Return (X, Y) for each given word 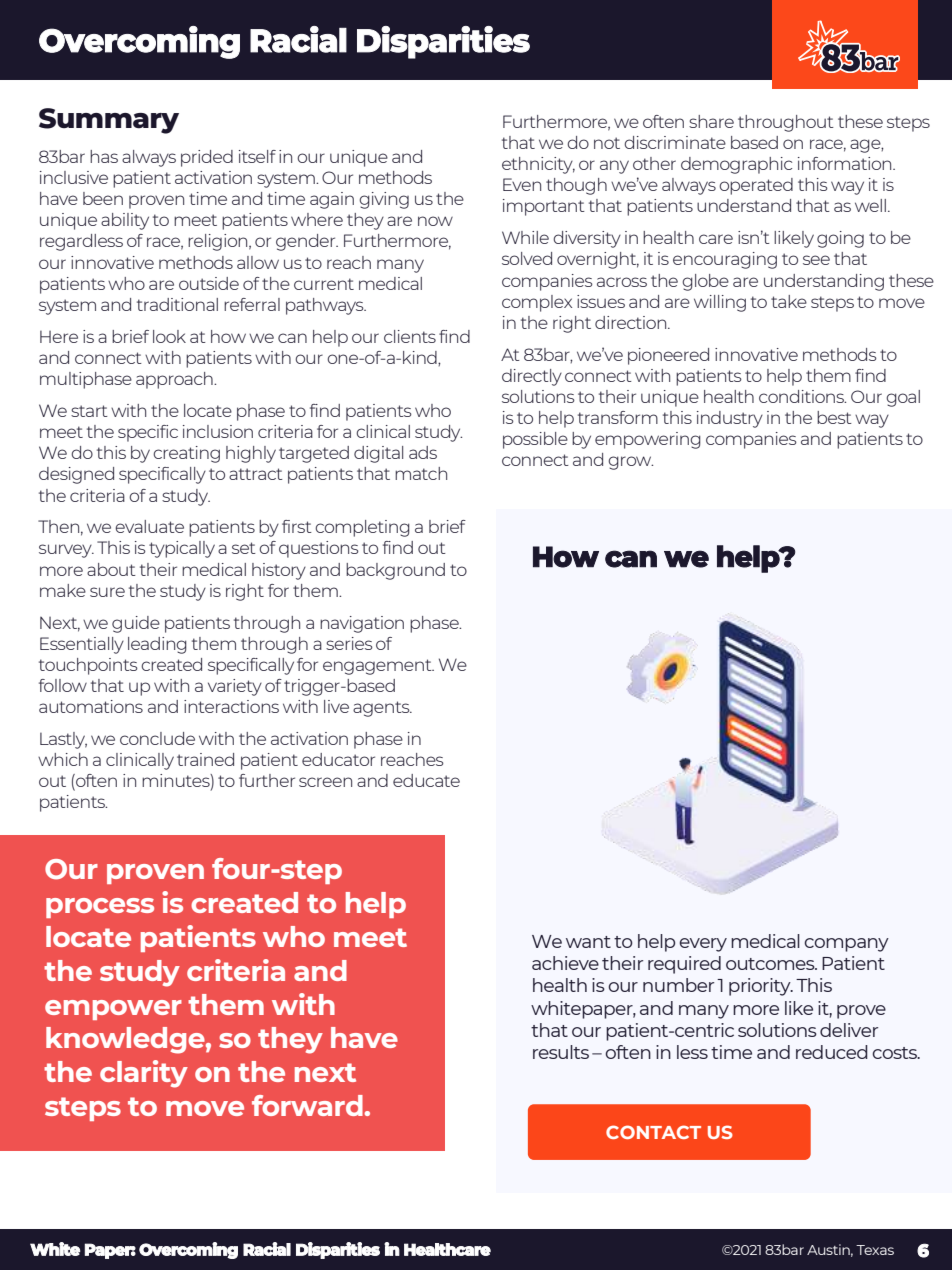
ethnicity (538, 165)
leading (157, 645)
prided (207, 158)
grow (630, 463)
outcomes (771, 964)
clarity (144, 1074)
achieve (565, 963)
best (834, 417)
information (846, 163)
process (100, 908)
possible (535, 440)
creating (186, 454)
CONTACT (653, 1132)
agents (382, 709)
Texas (875, 1250)
